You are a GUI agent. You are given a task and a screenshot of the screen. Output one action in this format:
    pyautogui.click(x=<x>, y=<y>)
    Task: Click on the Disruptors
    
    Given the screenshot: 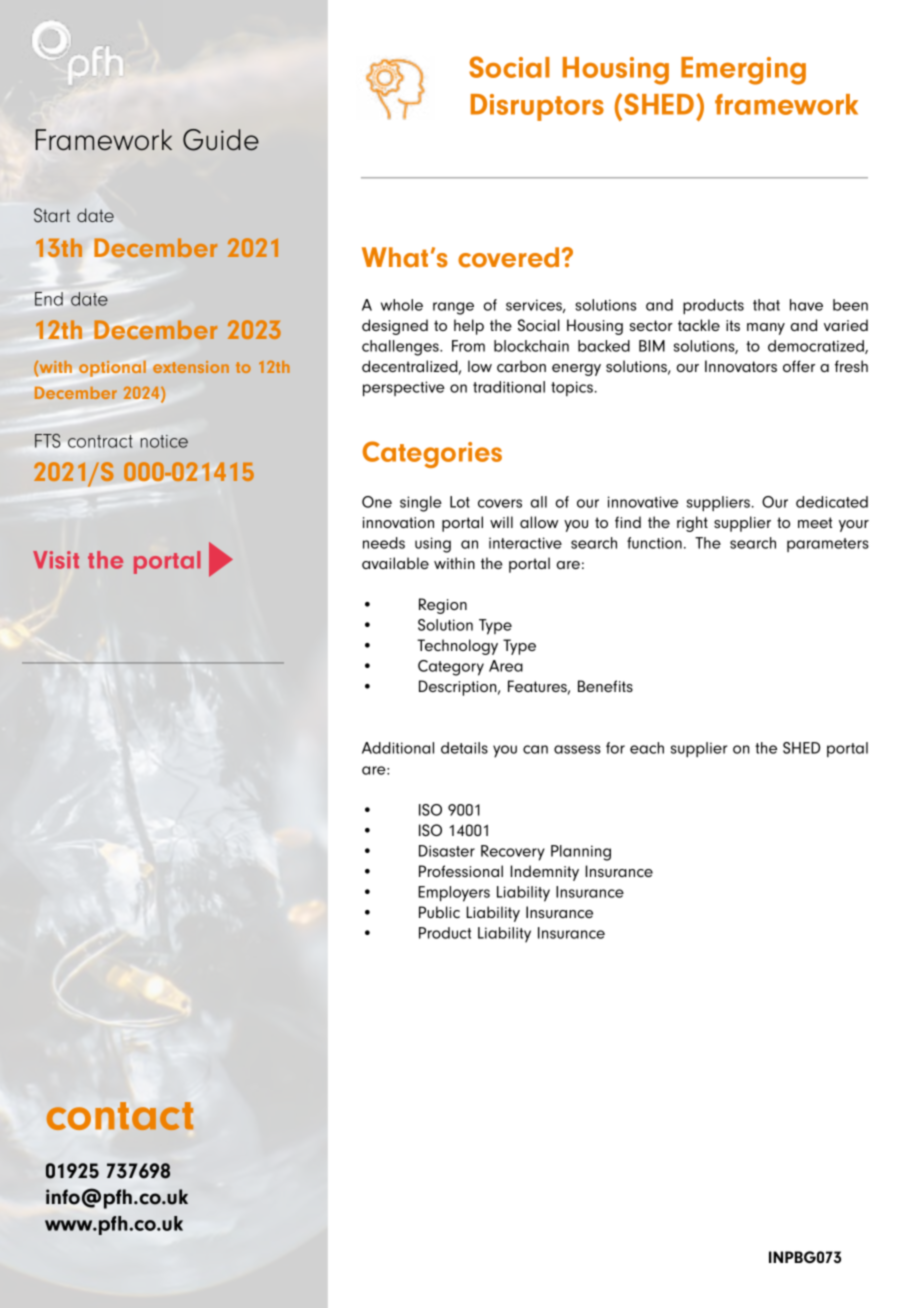 What is the action you would take?
    pyautogui.click(x=537, y=107)
